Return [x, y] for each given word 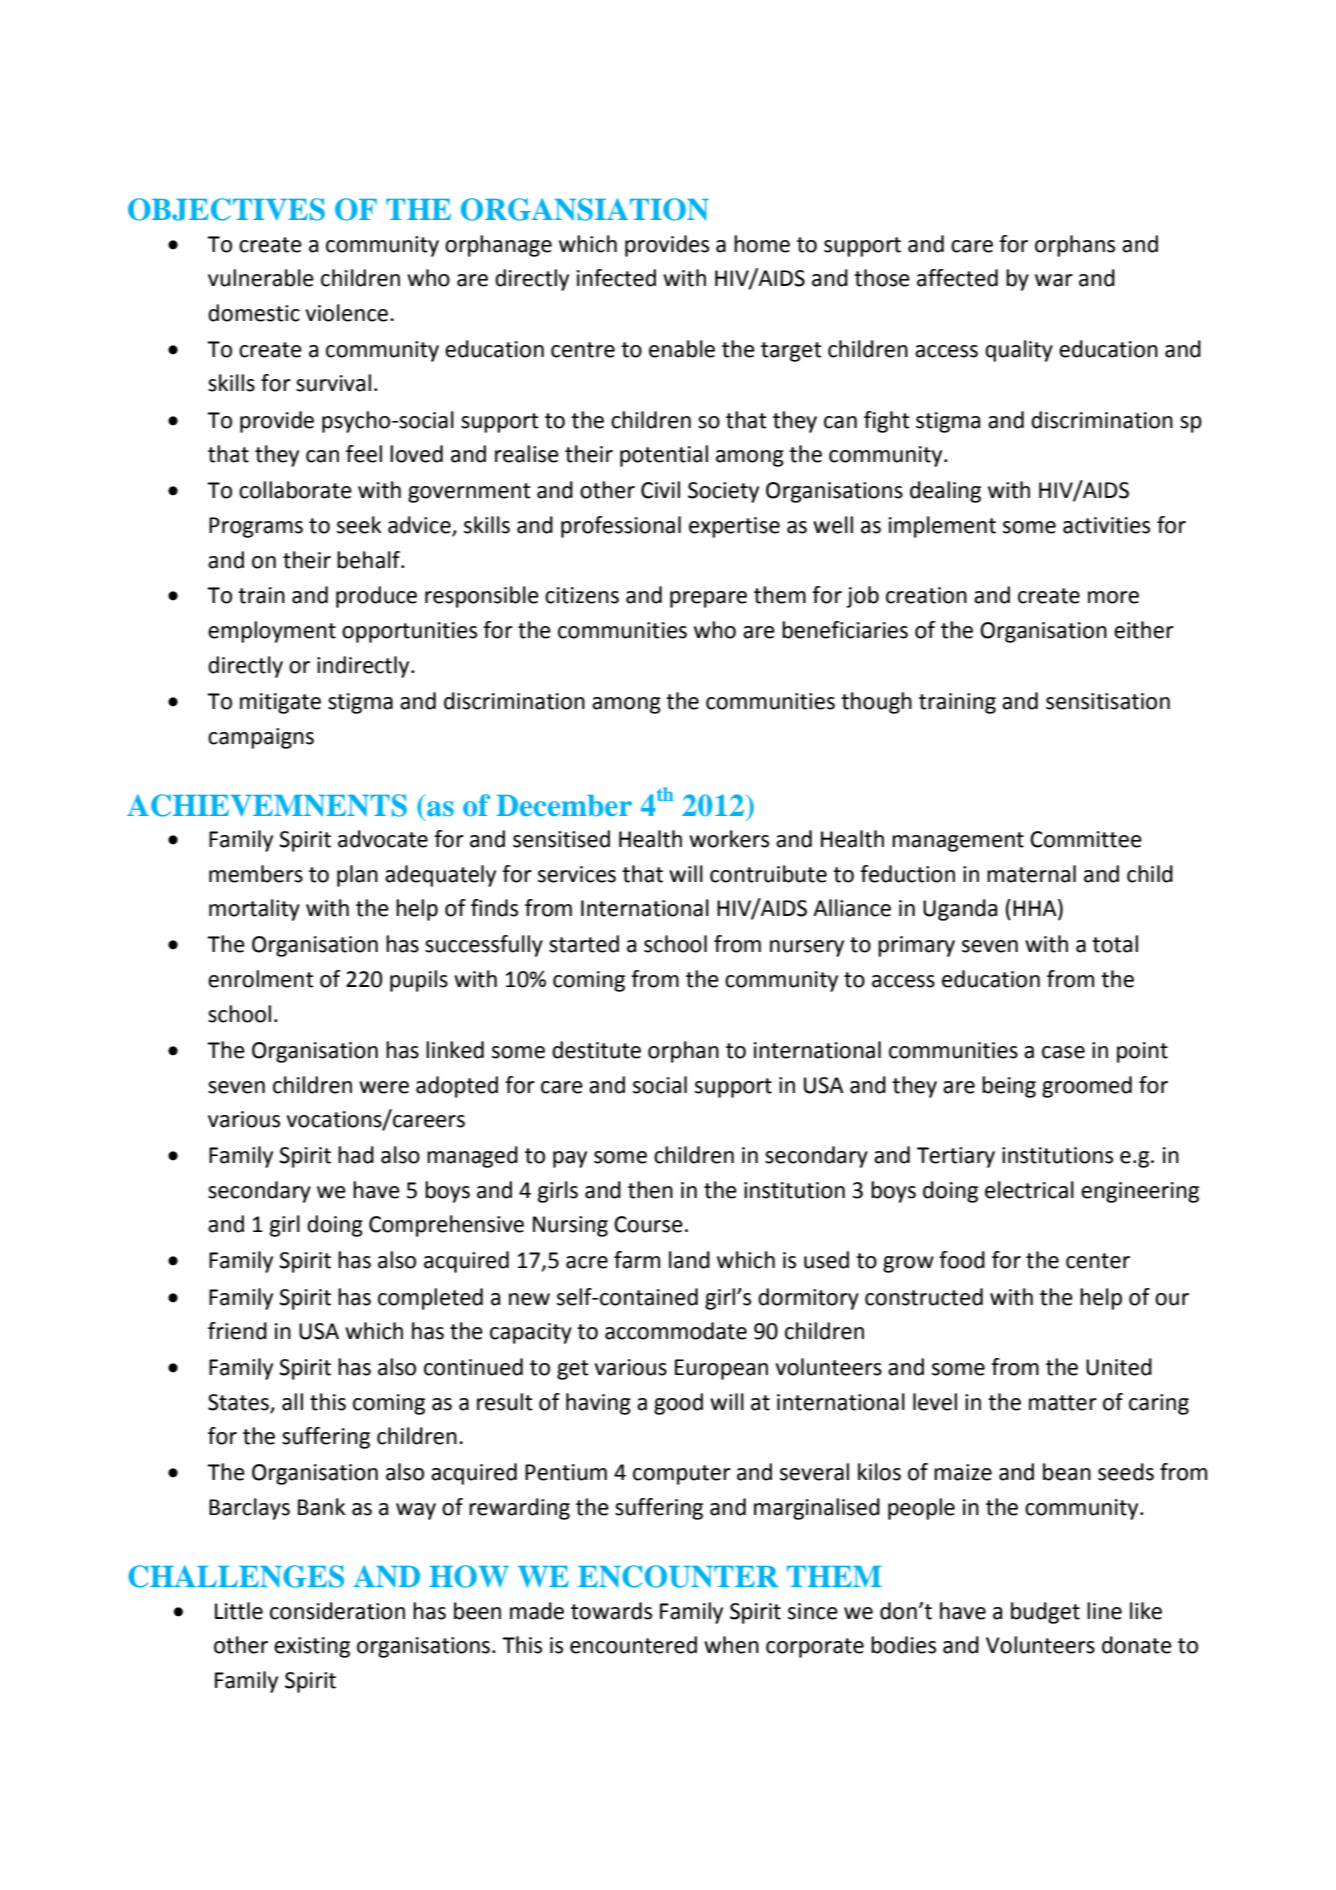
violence [347, 313]
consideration [337, 1611]
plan [357, 876]
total [1115, 944]
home [762, 244]
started [584, 944]
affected [957, 278]
